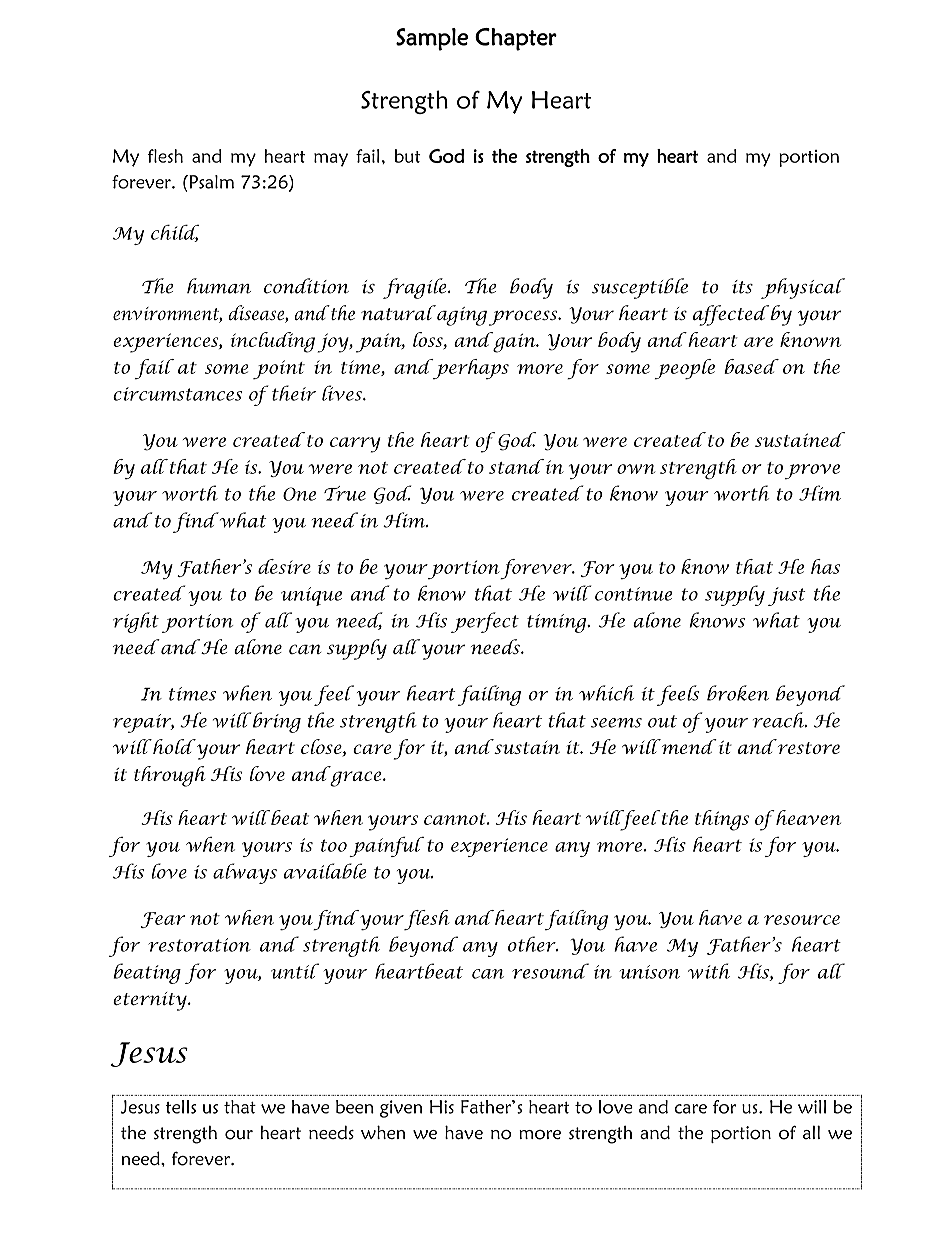 The height and width of the document is (1233, 952). Describe the element at coordinates (787, 596) in the document. I see `just` at that location.
